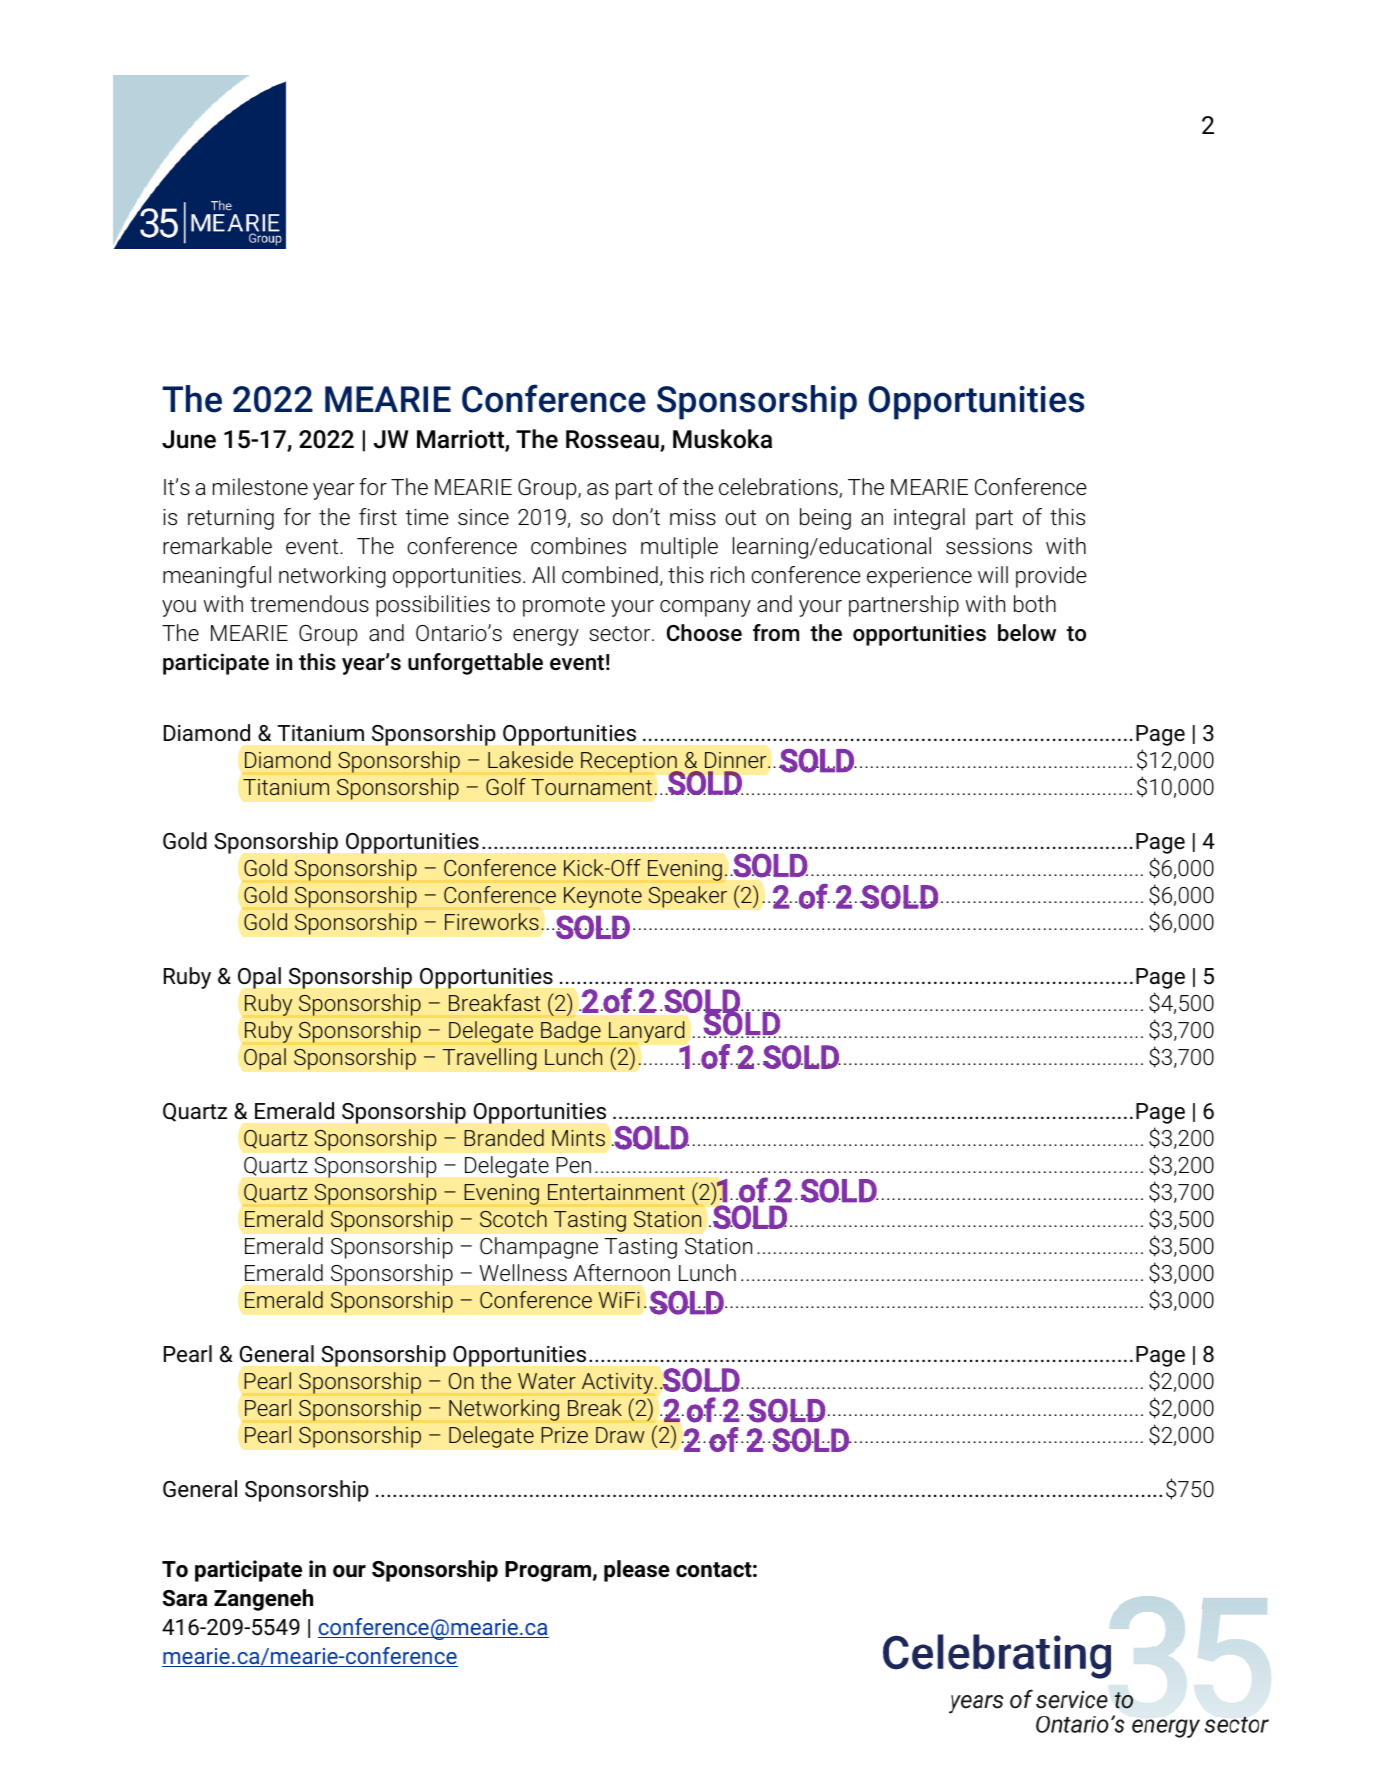 This screenshot has width=1377, height=1782. Describe the element at coordinates (621, 1272) in the screenshot. I see `Afternoon` at that location.
